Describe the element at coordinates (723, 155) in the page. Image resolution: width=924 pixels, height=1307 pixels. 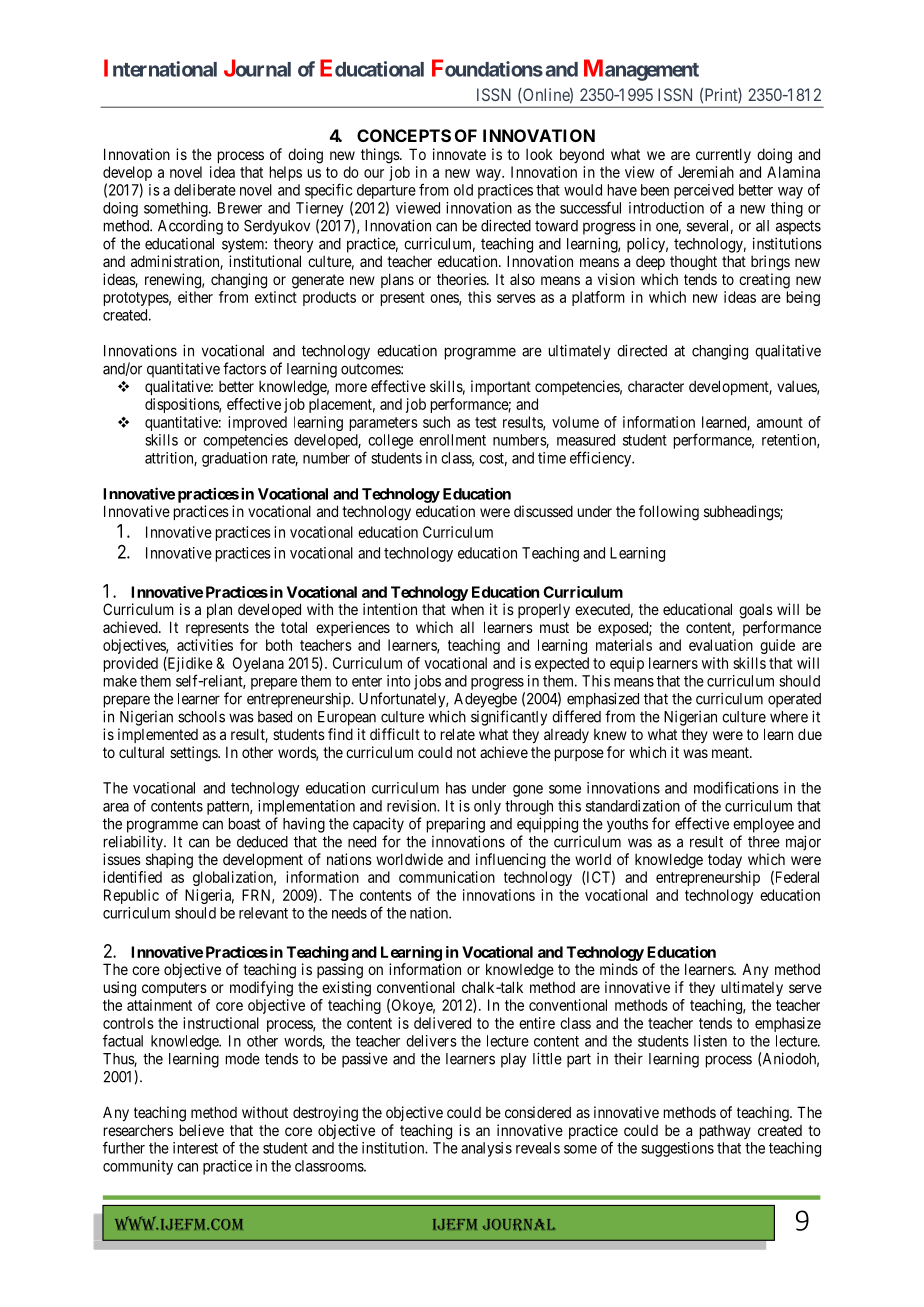
I see `currently` at that location.
